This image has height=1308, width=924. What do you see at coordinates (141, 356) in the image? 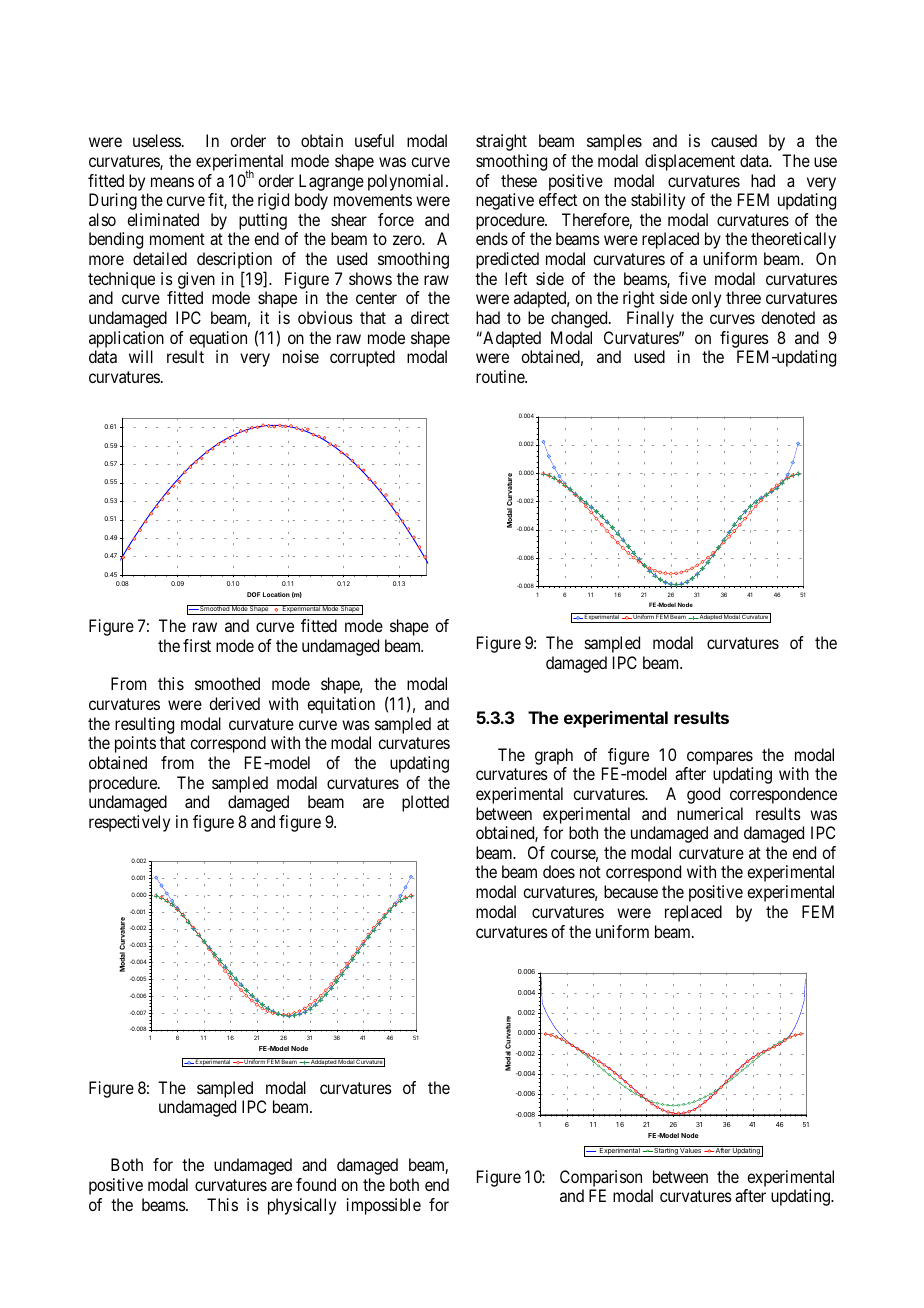
I see `will` at bounding box center [141, 356].
